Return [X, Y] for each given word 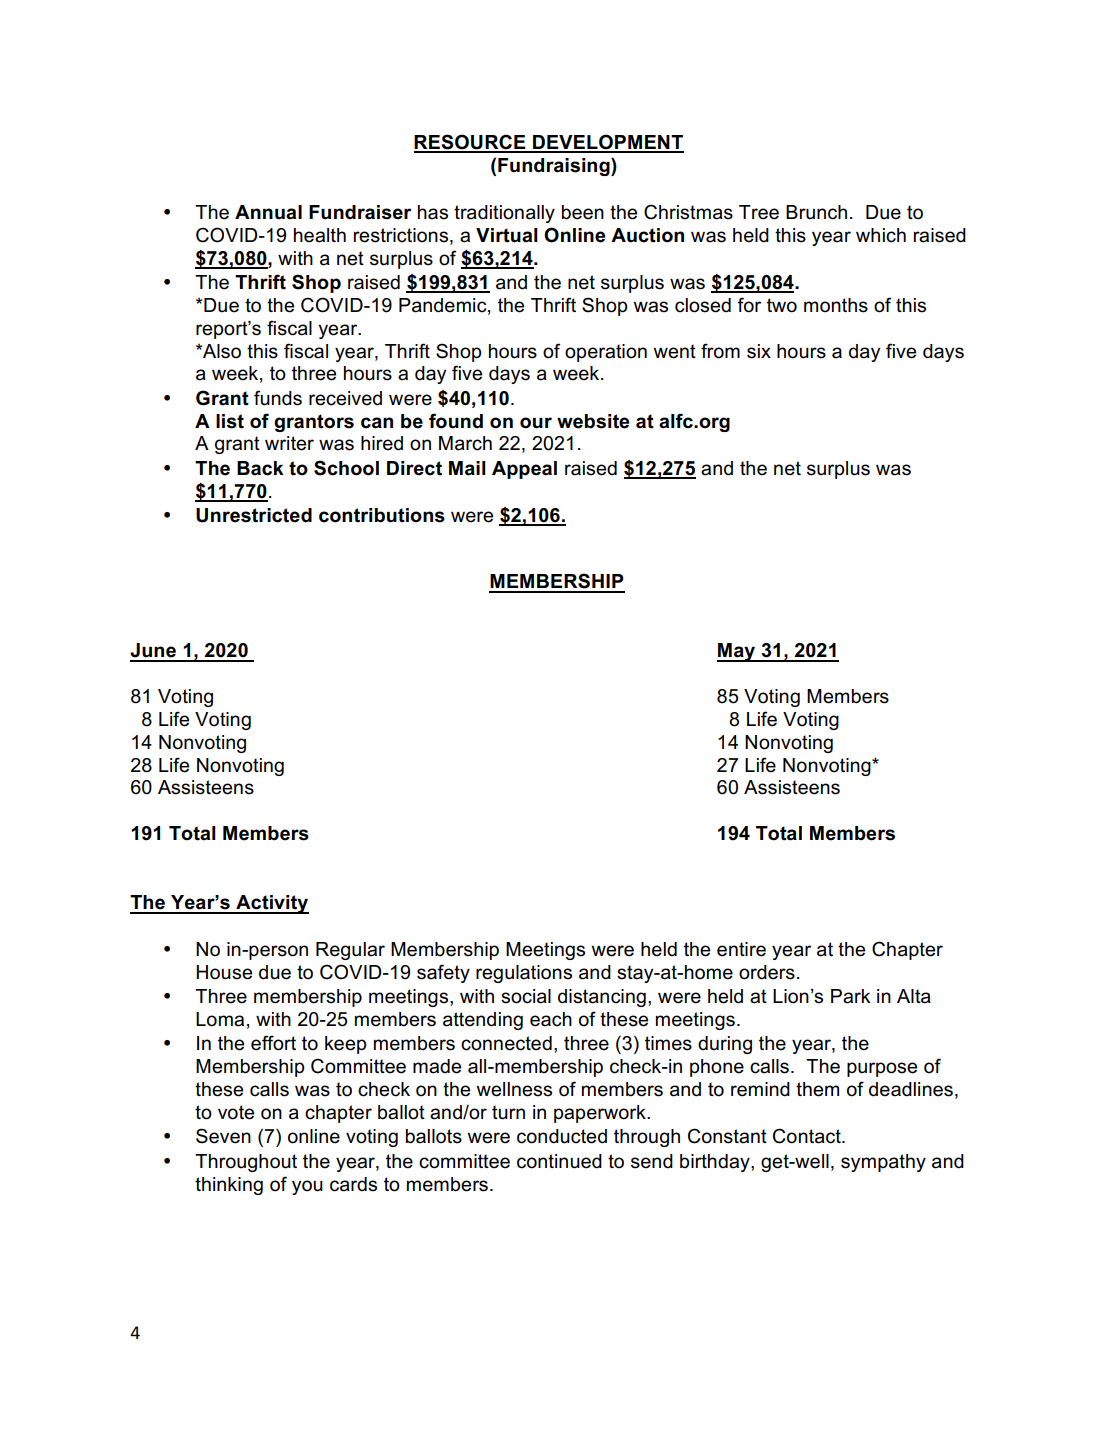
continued [559, 1161]
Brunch [816, 212]
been [583, 212]
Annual [268, 212]
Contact [808, 1136]
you [307, 1187]
